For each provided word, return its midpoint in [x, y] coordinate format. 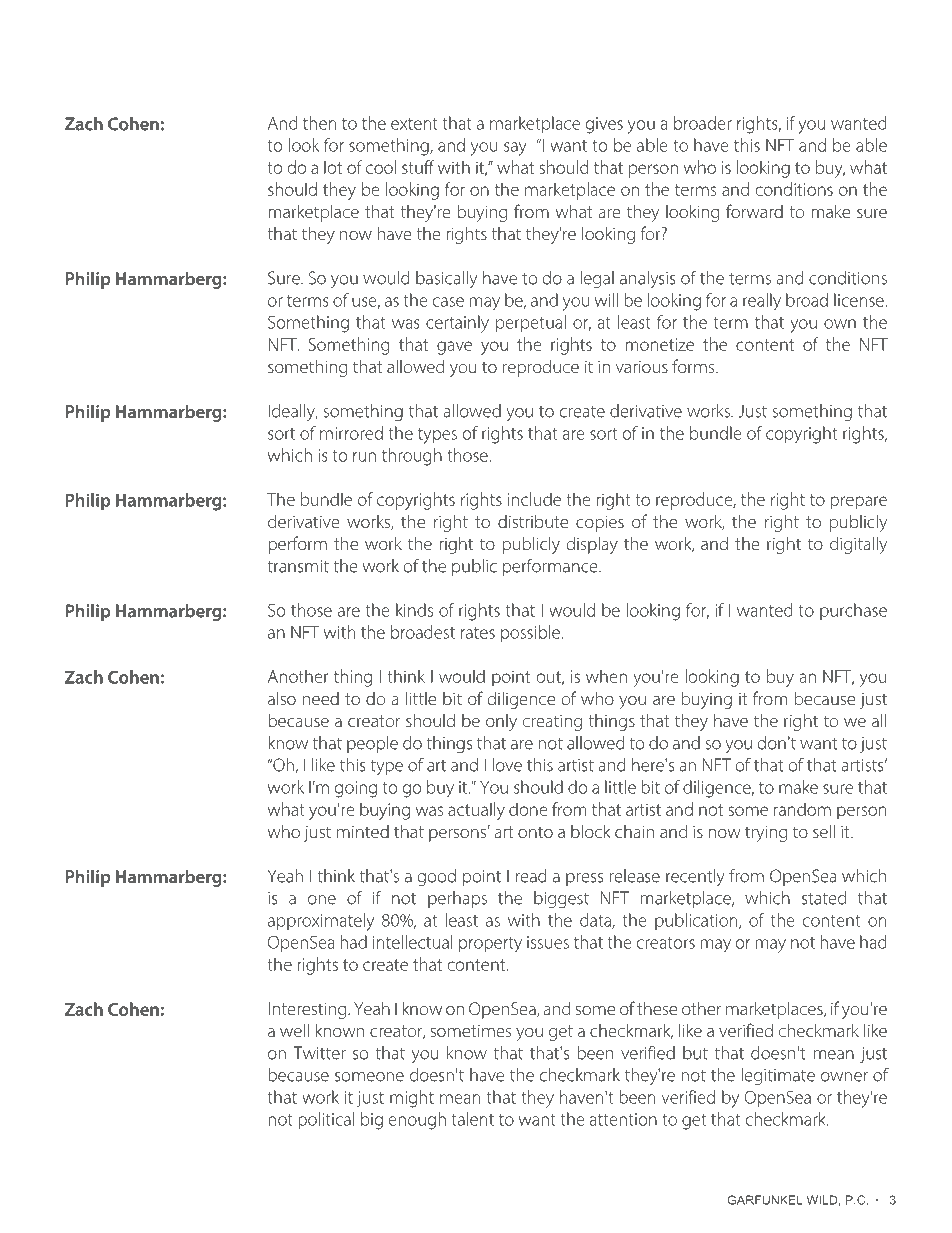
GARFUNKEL [765, 1200]
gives [604, 125]
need [321, 698]
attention [623, 1119]
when [606, 676]
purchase [853, 611]
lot [333, 167]
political [326, 1120]
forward [754, 211]
